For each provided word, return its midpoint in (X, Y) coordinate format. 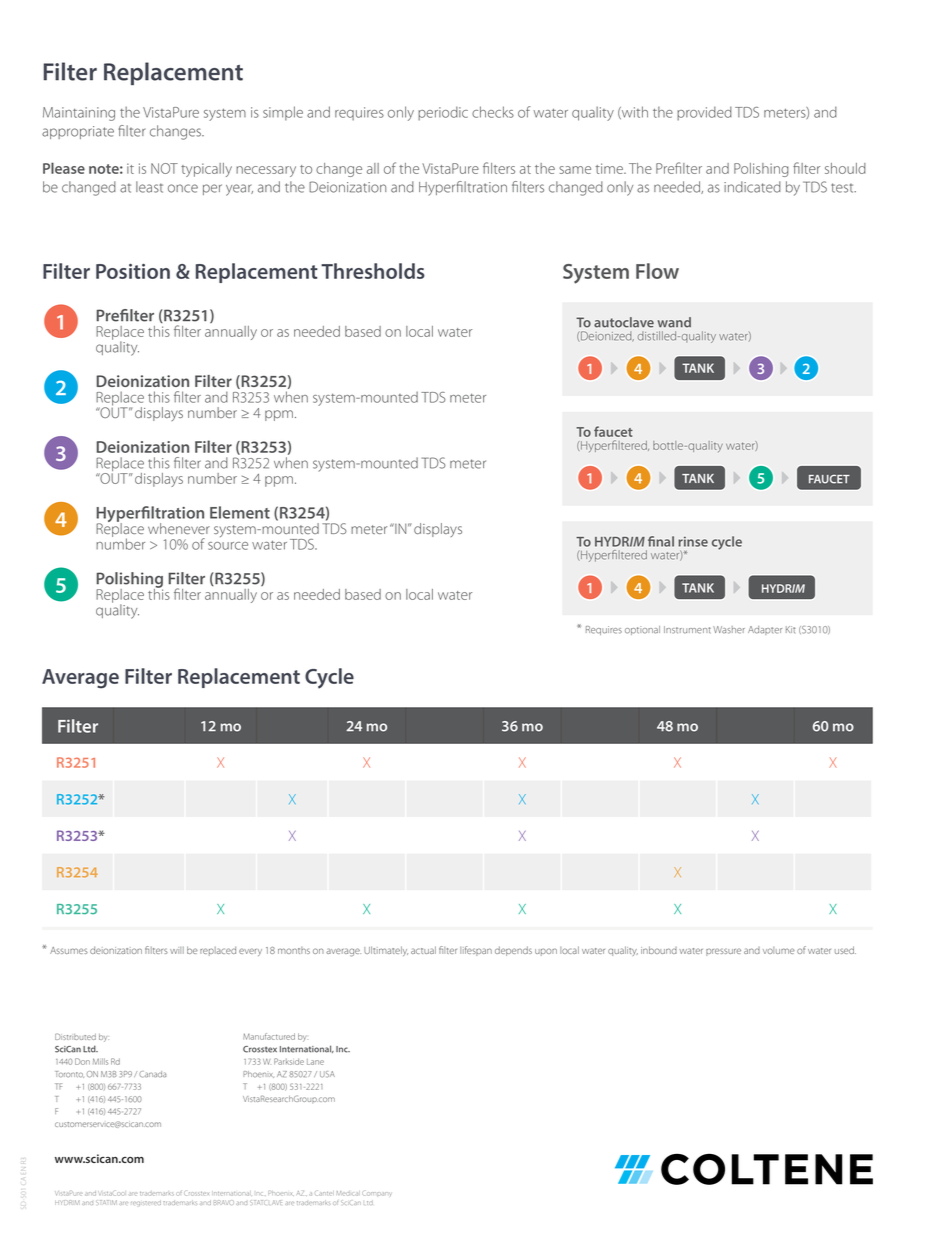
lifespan (476, 951)
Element (240, 512)
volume (779, 950)
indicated (752, 187)
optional (642, 630)
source (228, 546)
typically (206, 170)
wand (674, 322)
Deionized (606, 336)
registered (146, 1203)
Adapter (765, 630)
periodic (443, 113)
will (177, 950)
